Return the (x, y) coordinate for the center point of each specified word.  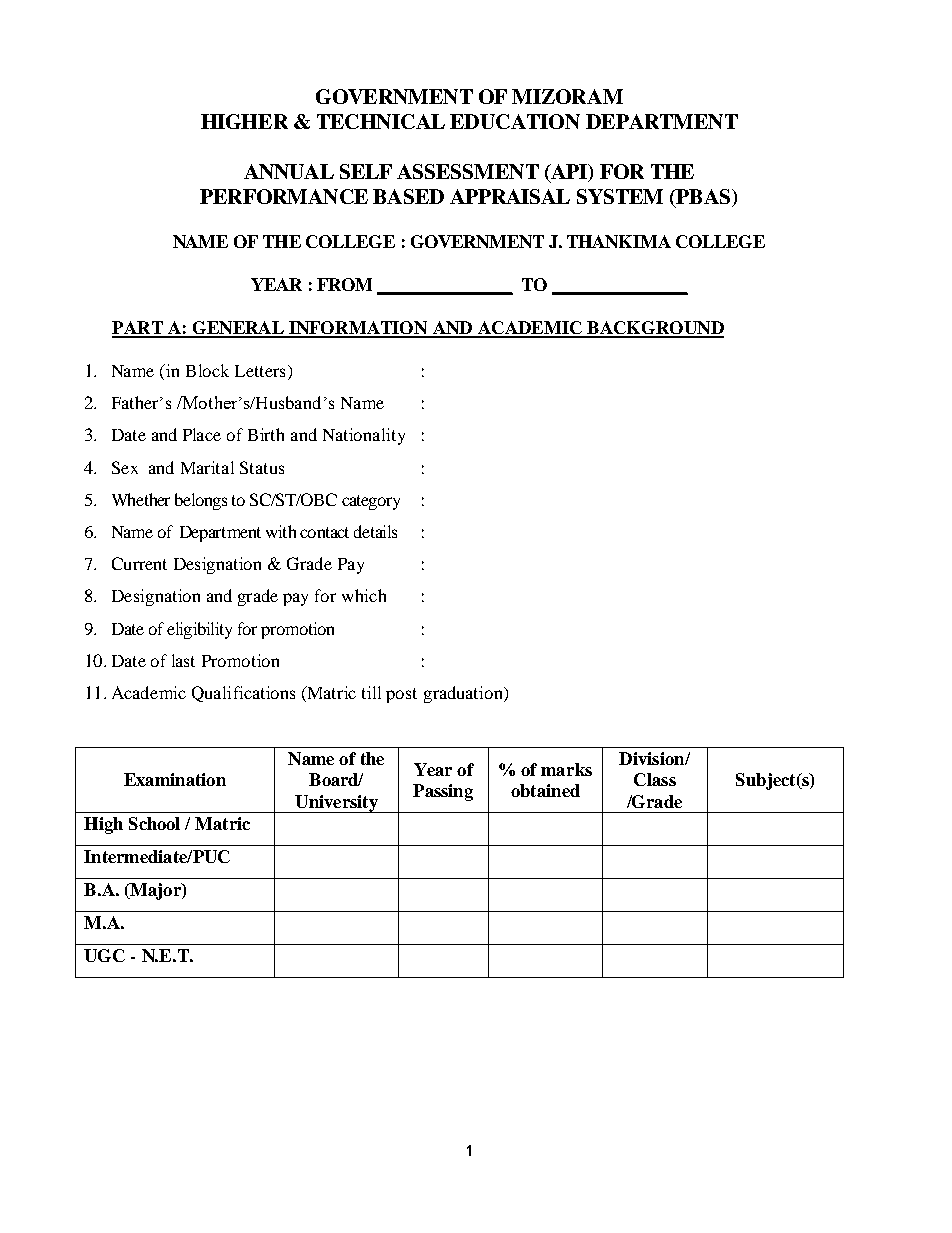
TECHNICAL (381, 121)
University (336, 804)
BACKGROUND (654, 329)
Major (155, 891)
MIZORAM (567, 96)
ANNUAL (289, 171)
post (401, 695)
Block (207, 370)
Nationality (364, 436)
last (183, 660)
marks (566, 769)
